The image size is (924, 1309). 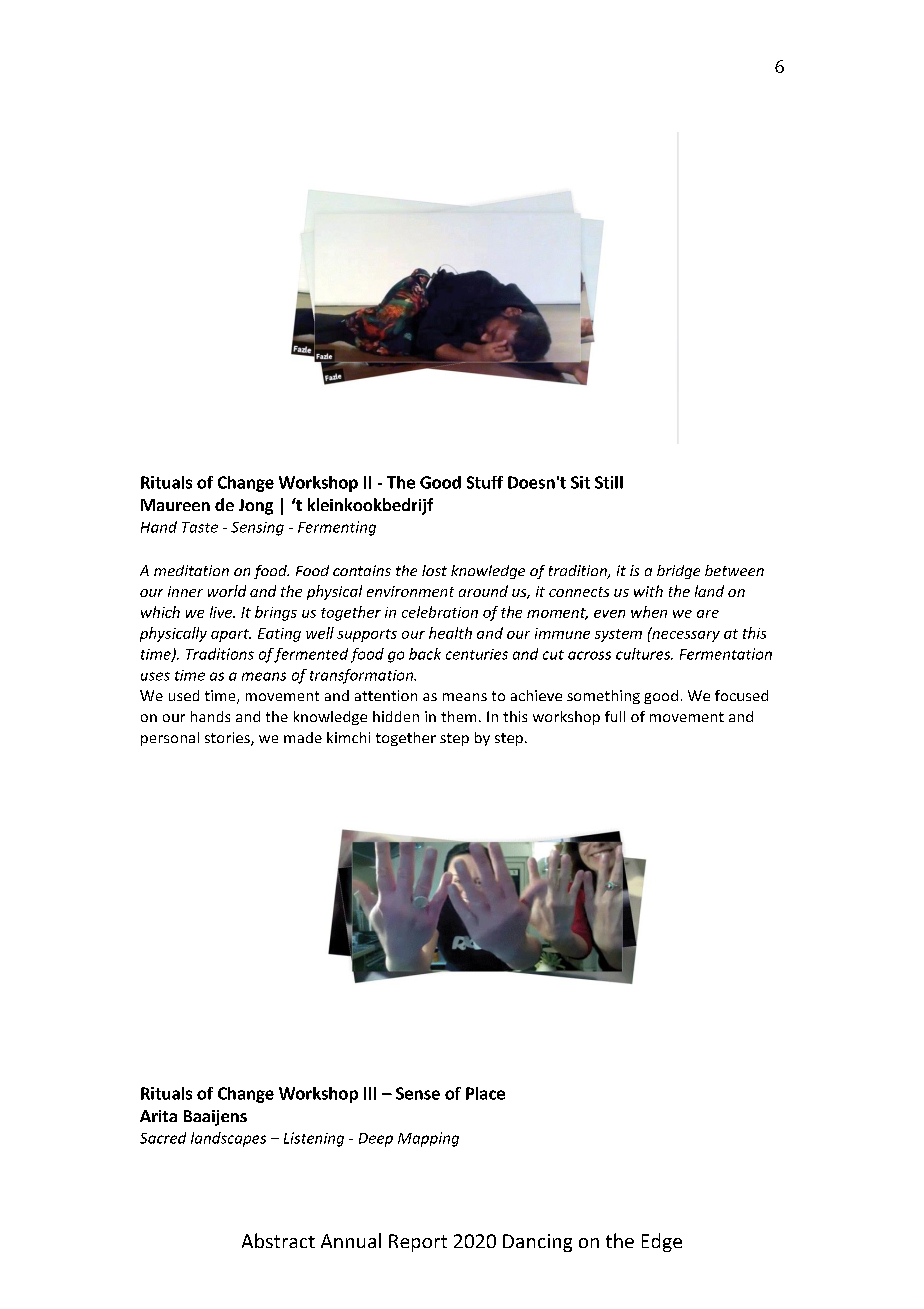 I want to click on Abstract, so click(x=278, y=1240).
